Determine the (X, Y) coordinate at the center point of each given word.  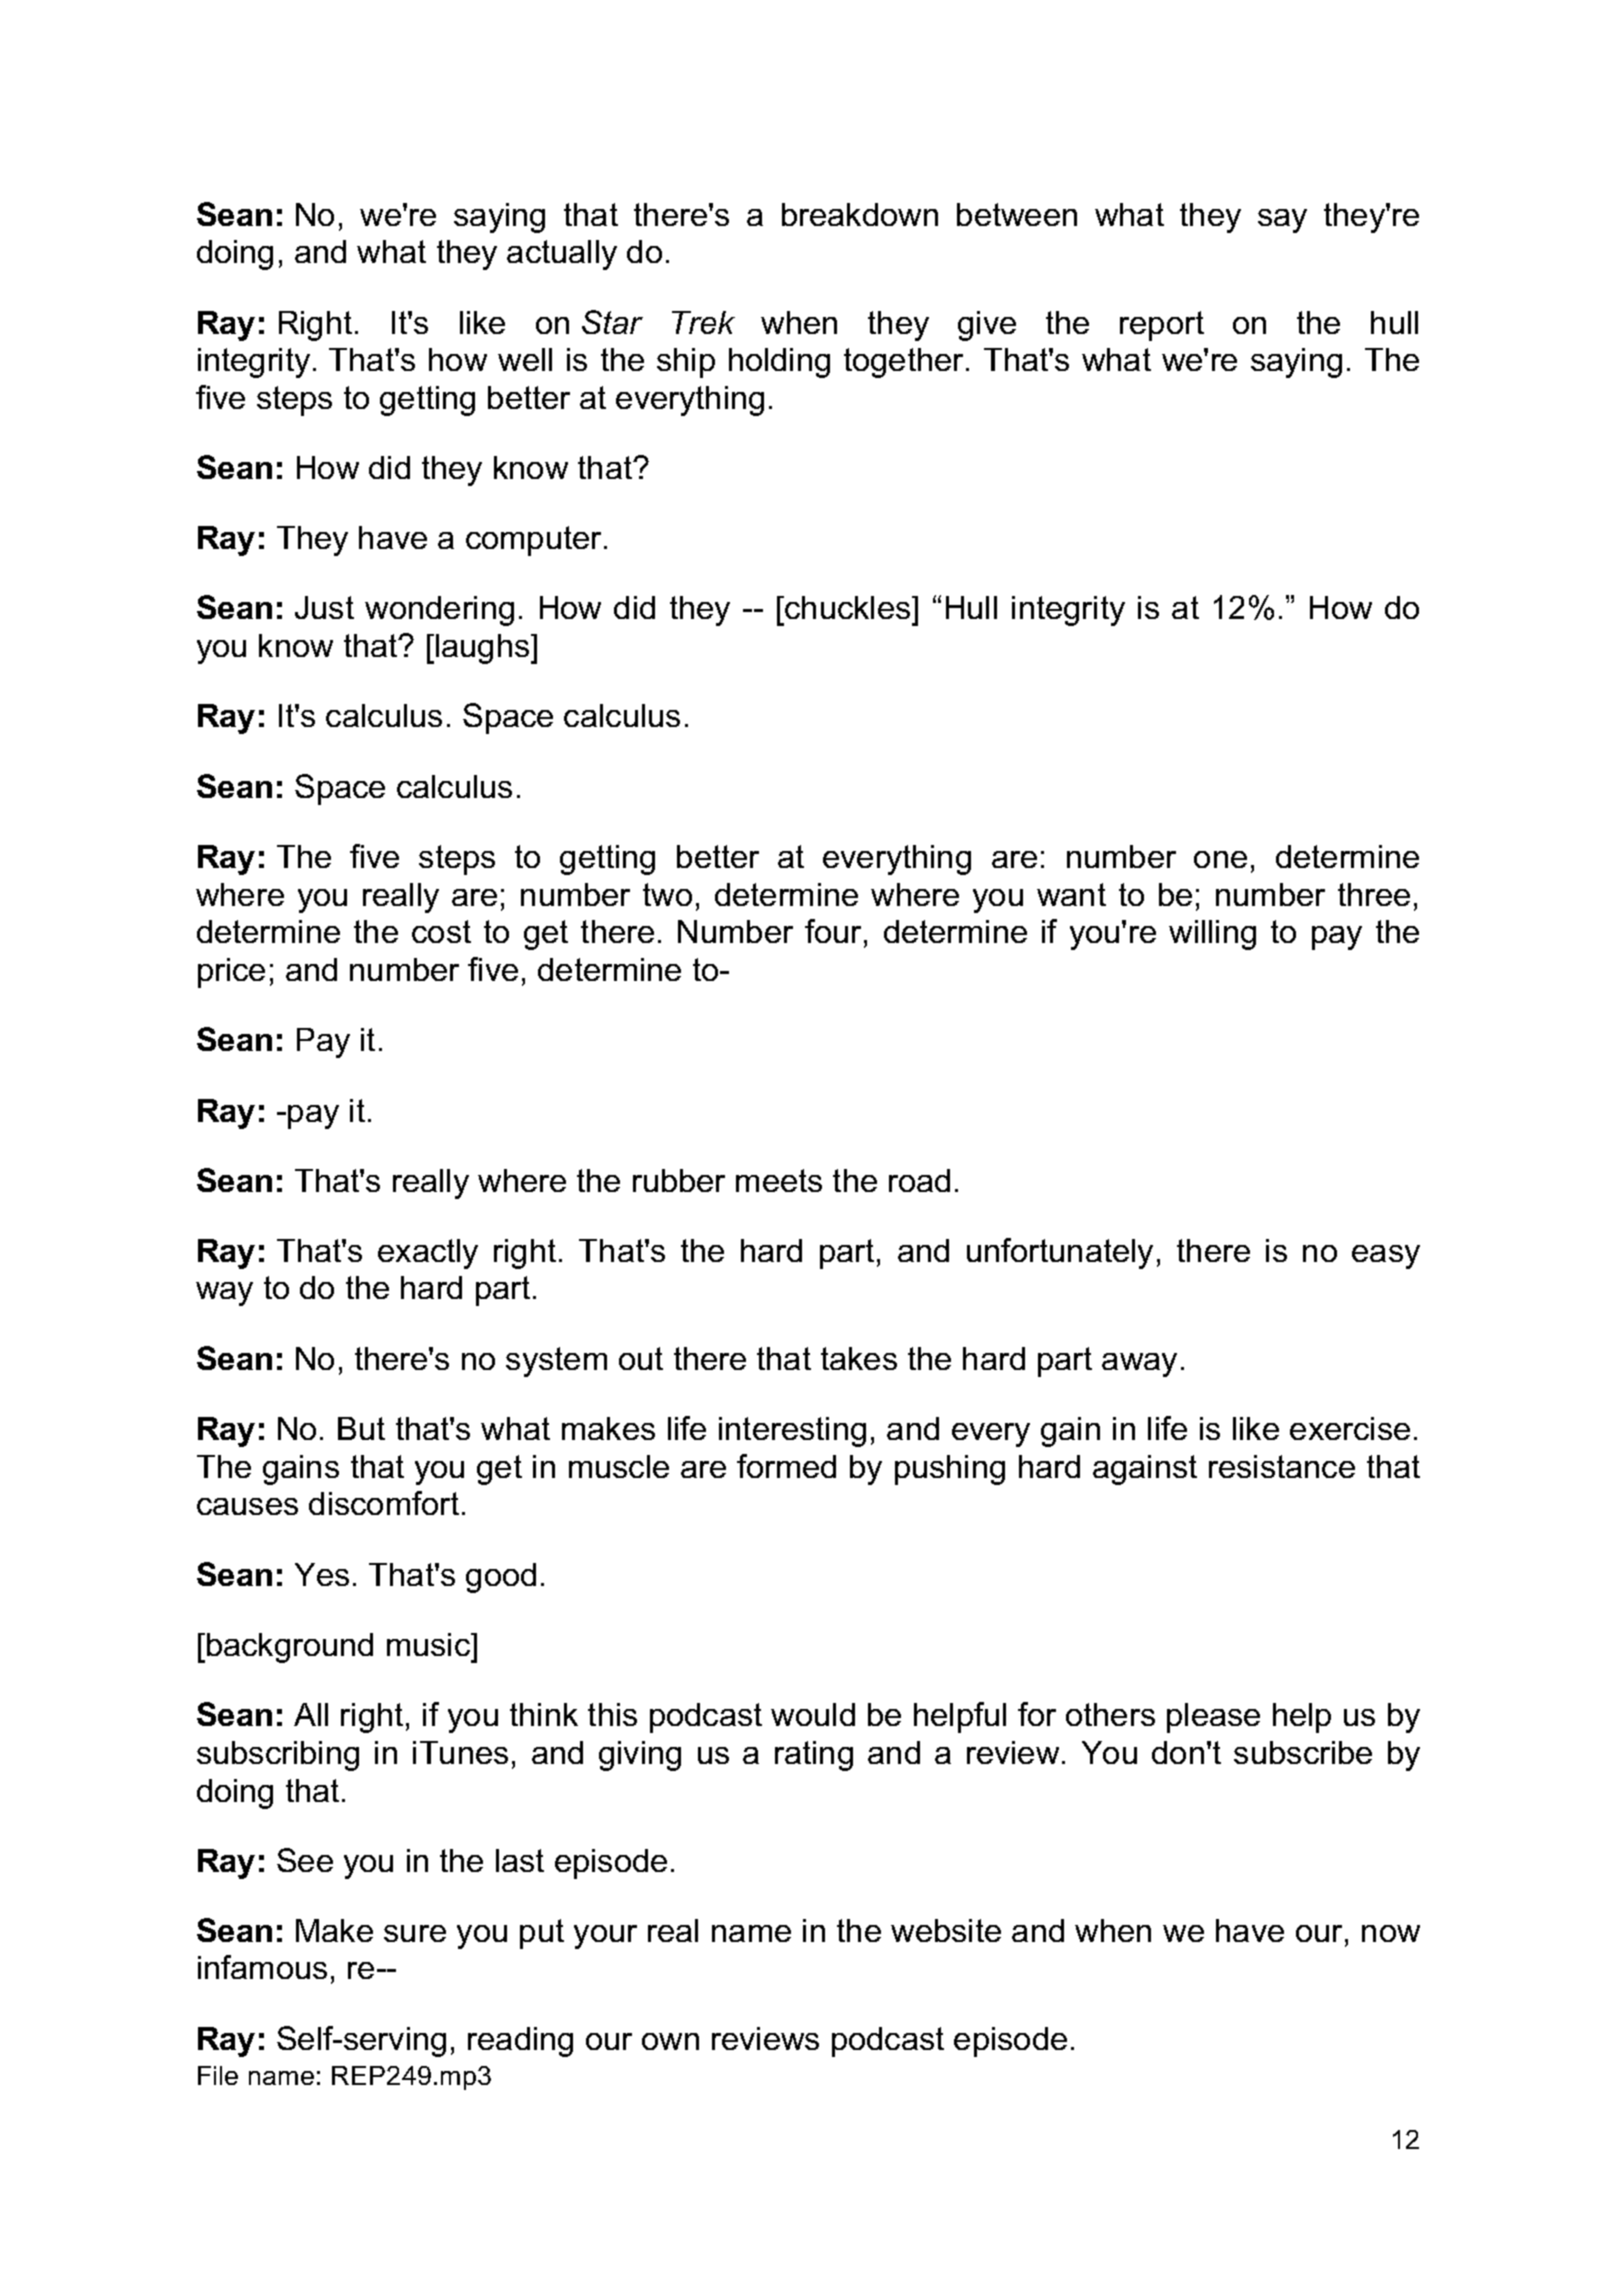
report (1162, 326)
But (361, 1428)
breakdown (860, 214)
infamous (262, 1967)
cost (441, 931)
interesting (792, 1432)
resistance (1282, 1466)
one (1220, 859)
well (525, 359)
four (835, 931)
